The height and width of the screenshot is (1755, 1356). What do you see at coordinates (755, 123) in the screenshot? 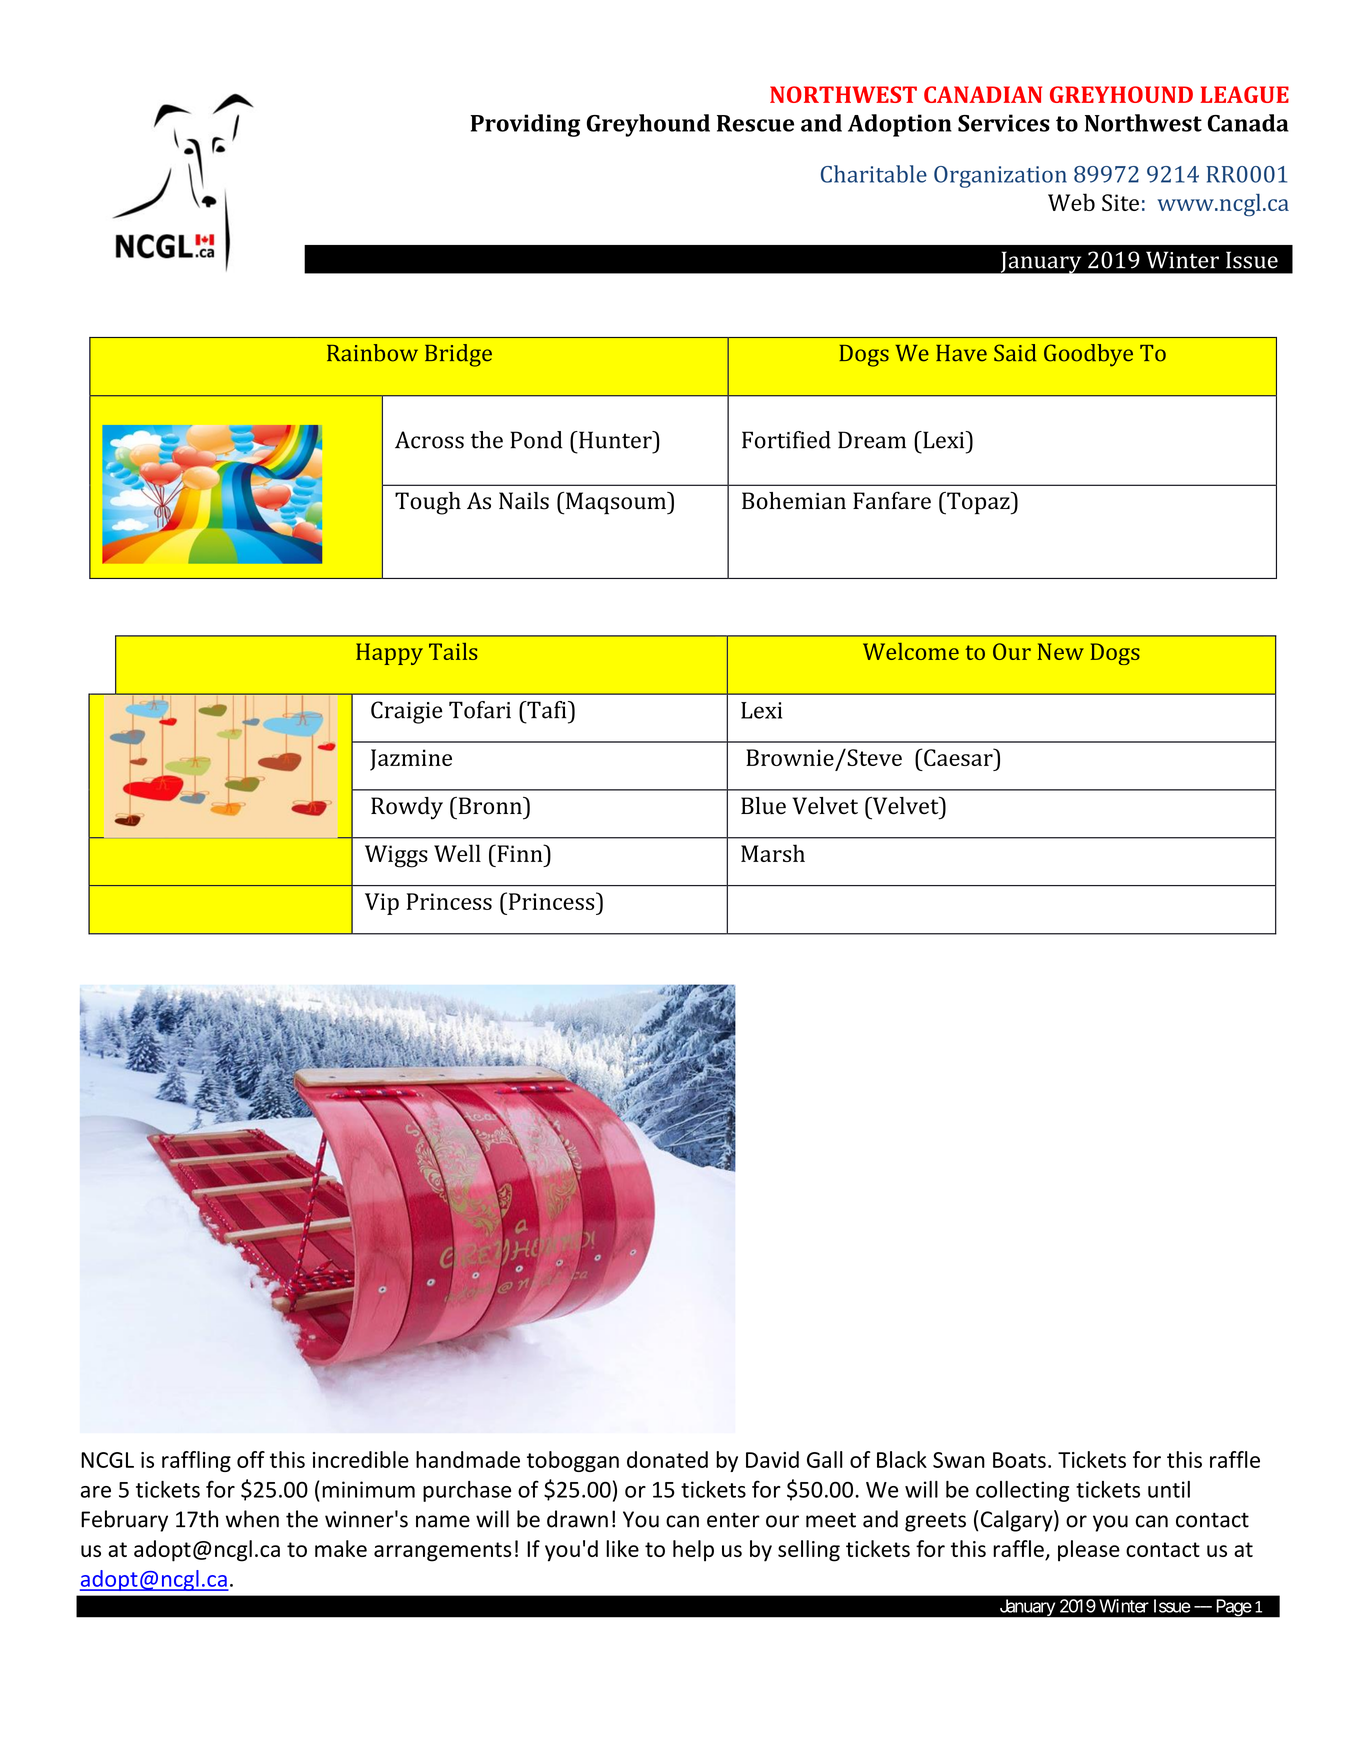
I see `Rescue` at bounding box center [755, 123].
